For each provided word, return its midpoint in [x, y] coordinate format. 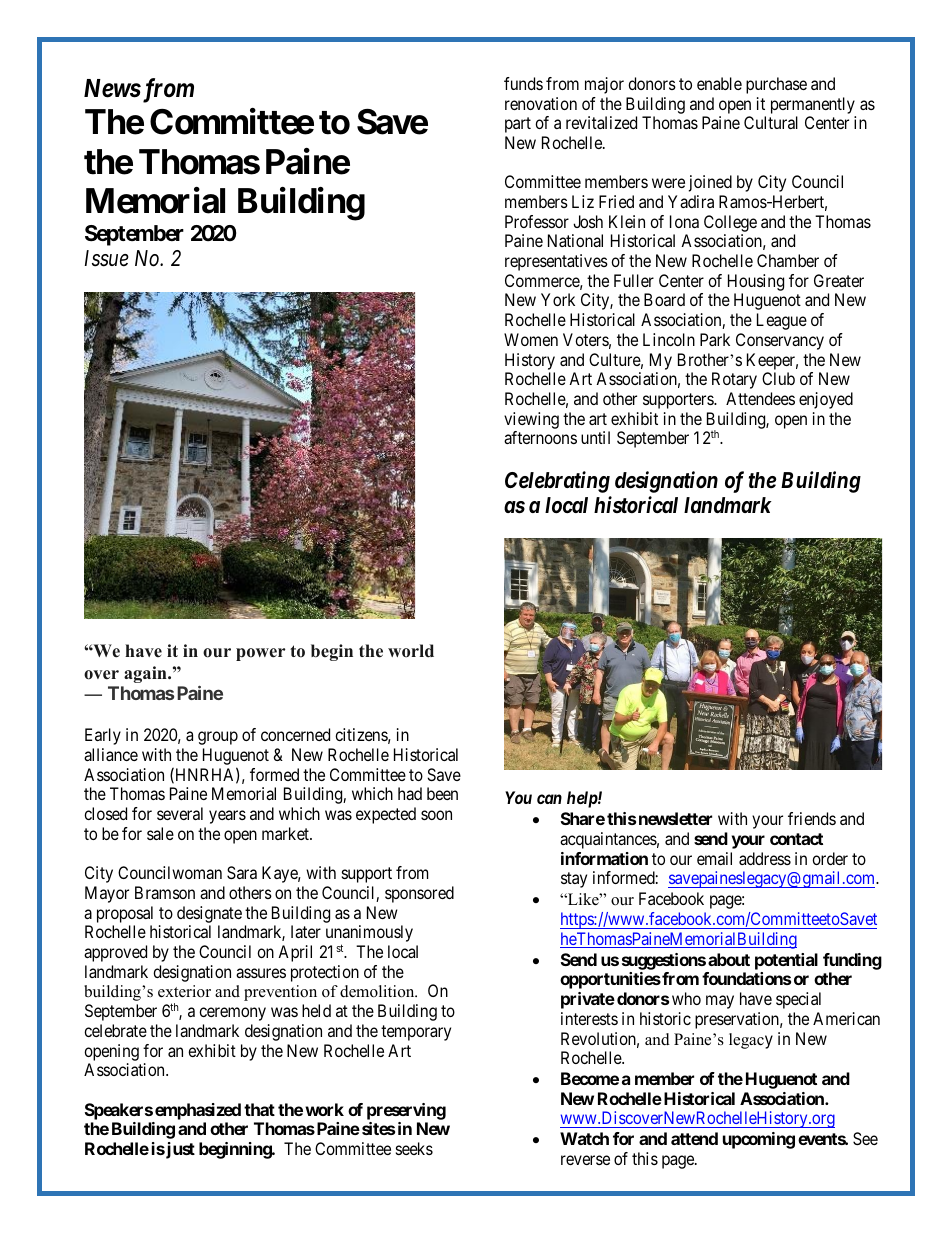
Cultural [771, 122]
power [261, 654]
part [518, 125]
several [180, 813]
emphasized [198, 1111]
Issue [107, 258]
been [442, 793]
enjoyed [826, 400]
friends [812, 818]
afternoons [540, 437]
